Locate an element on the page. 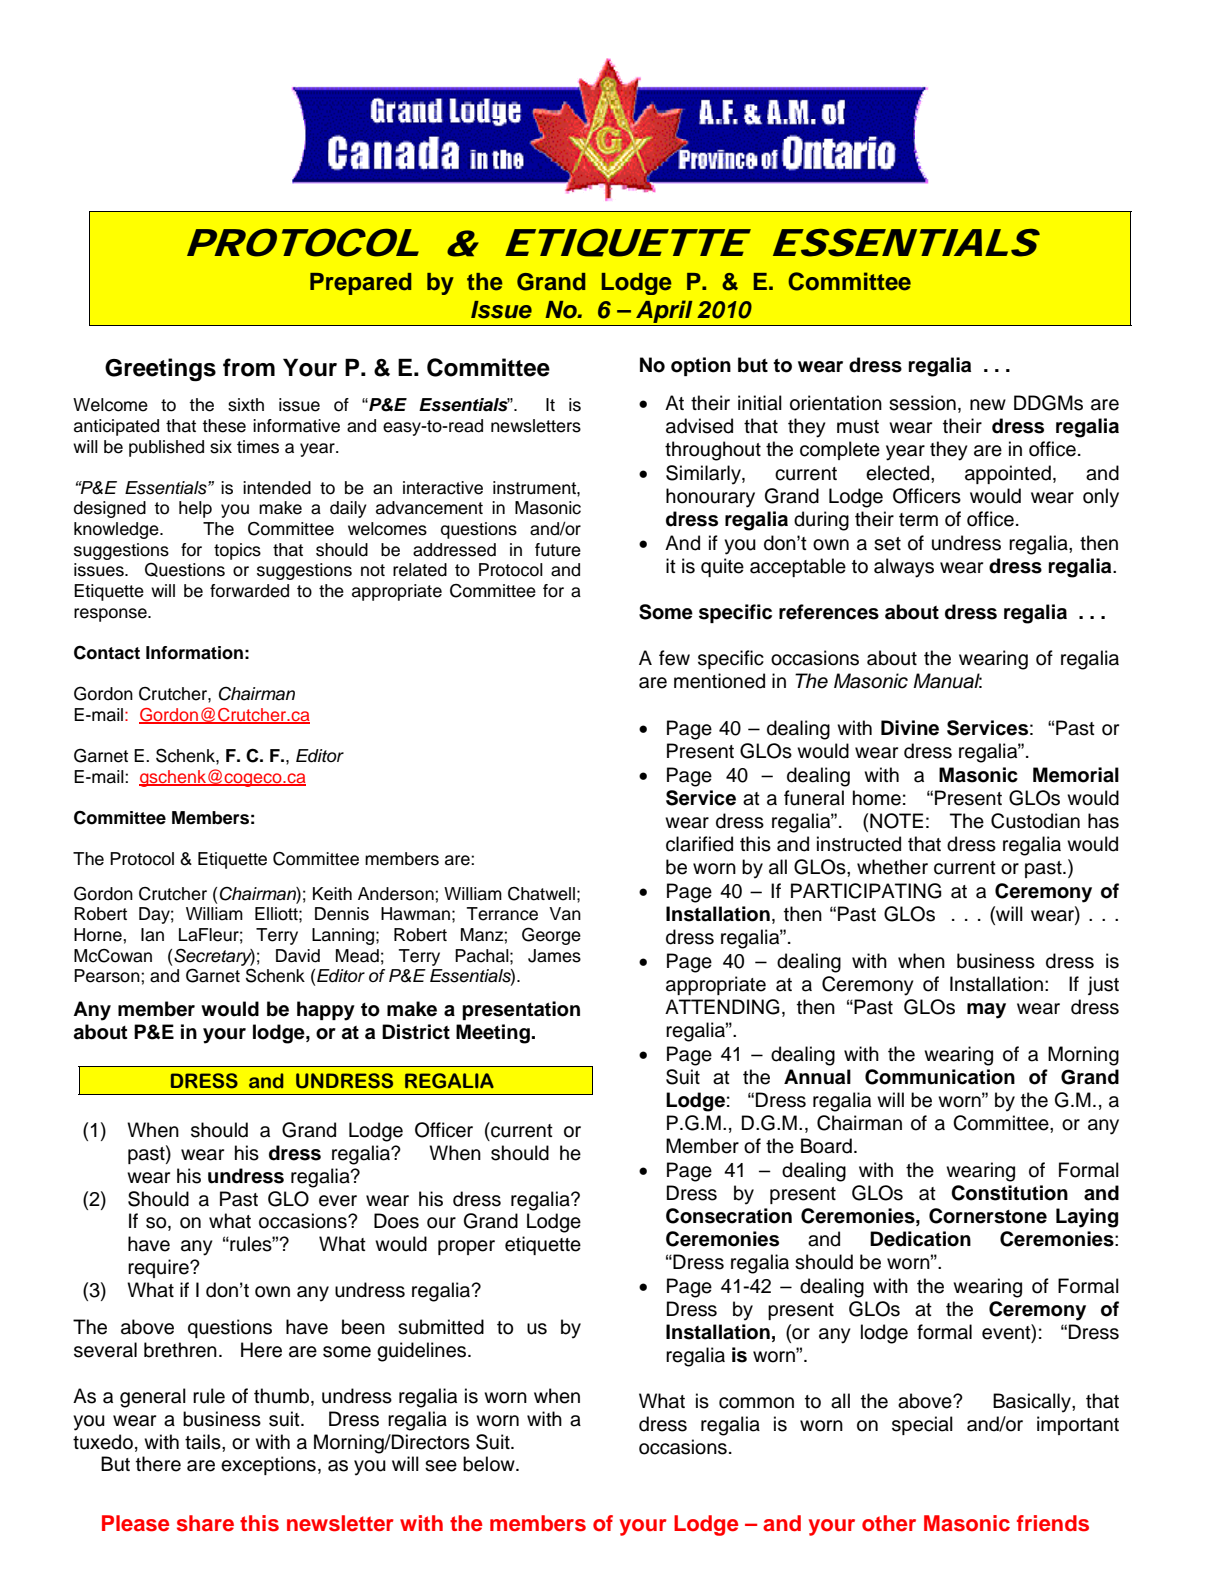  require is located at coordinates (159, 1268).
